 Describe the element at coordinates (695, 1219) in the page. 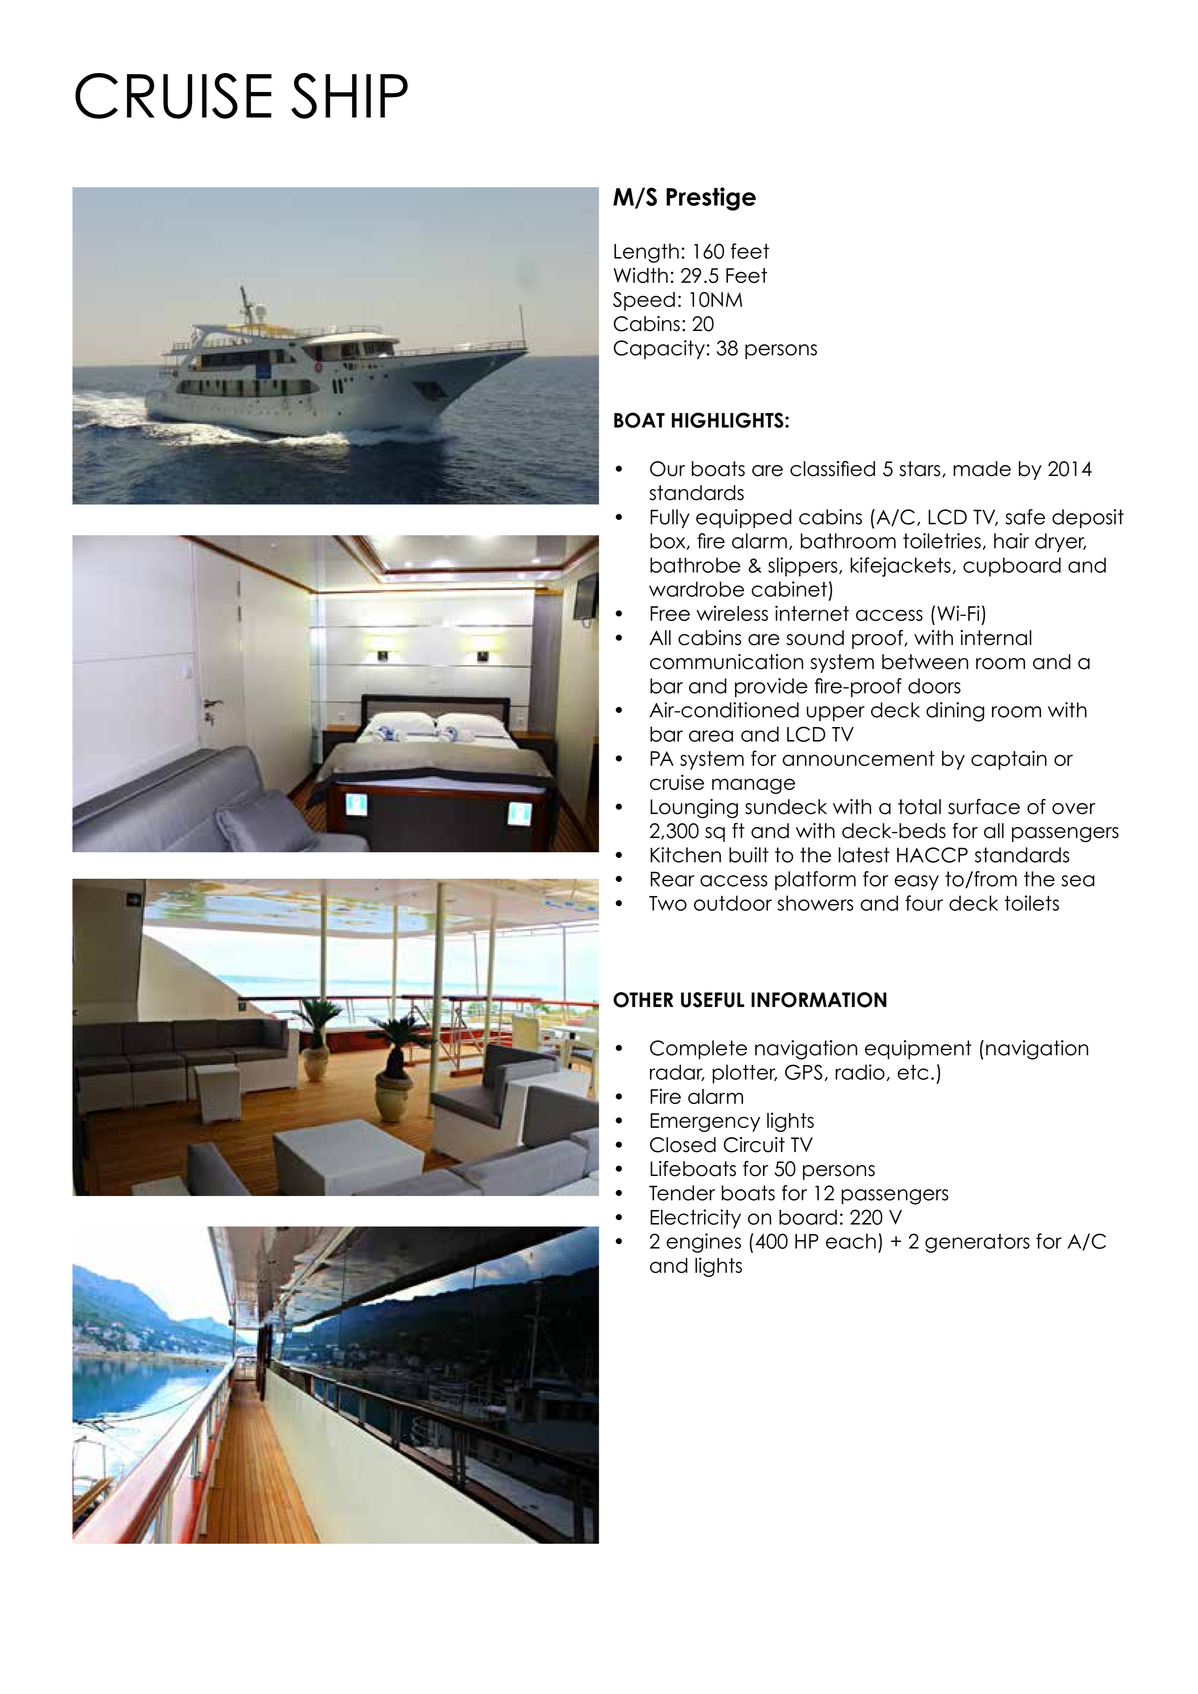

I see `Electricity` at that location.
